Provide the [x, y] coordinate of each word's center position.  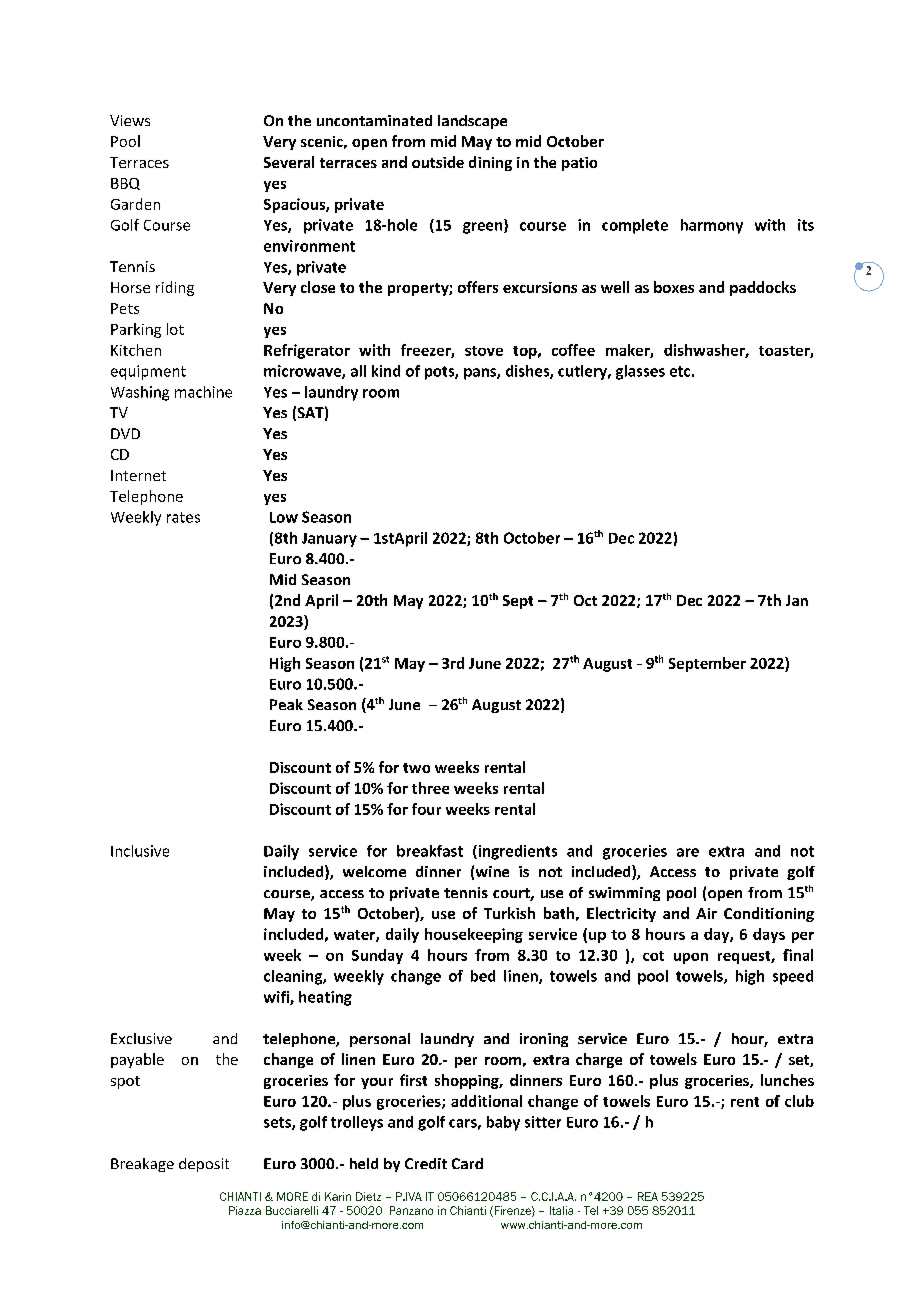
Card [467, 1163]
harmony [712, 226]
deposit [204, 1165]
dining [490, 163]
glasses [640, 372]
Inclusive [140, 851]
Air [706, 913]
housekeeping [474, 935]
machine [203, 392]
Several [289, 162]
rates [183, 517]
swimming [624, 894]
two [416, 768]
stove [484, 351]
